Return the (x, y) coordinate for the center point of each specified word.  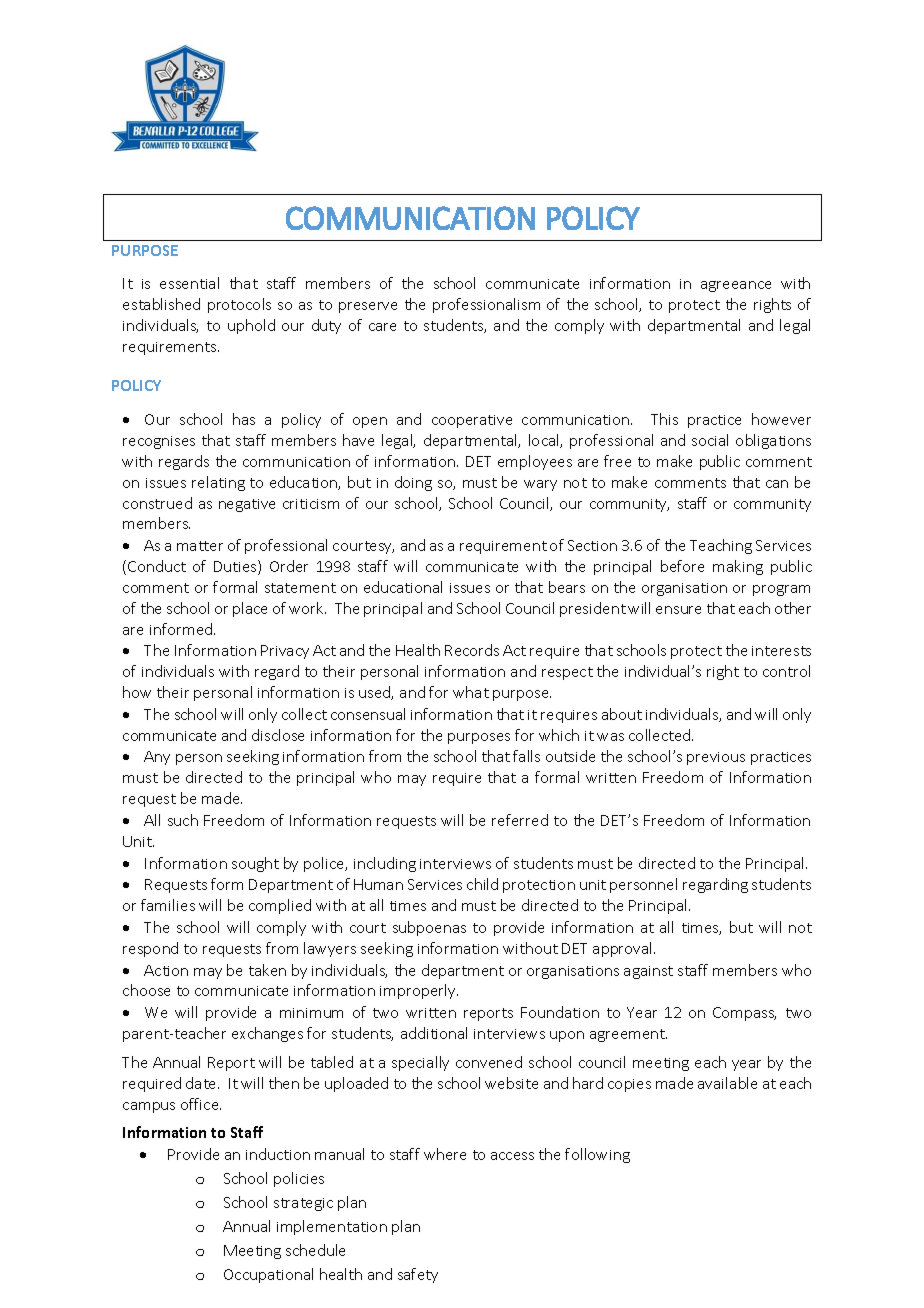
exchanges (267, 1034)
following (597, 1155)
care (382, 327)
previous (716, 758)
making (738, 567)
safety (418, 1275)
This (664, 419)
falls (526, 756)
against (648, 972)
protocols (239, 305)
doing (413, 483)
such (183, 820)
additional (434, 1033)
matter (200, 546)
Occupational (268, 1275)
